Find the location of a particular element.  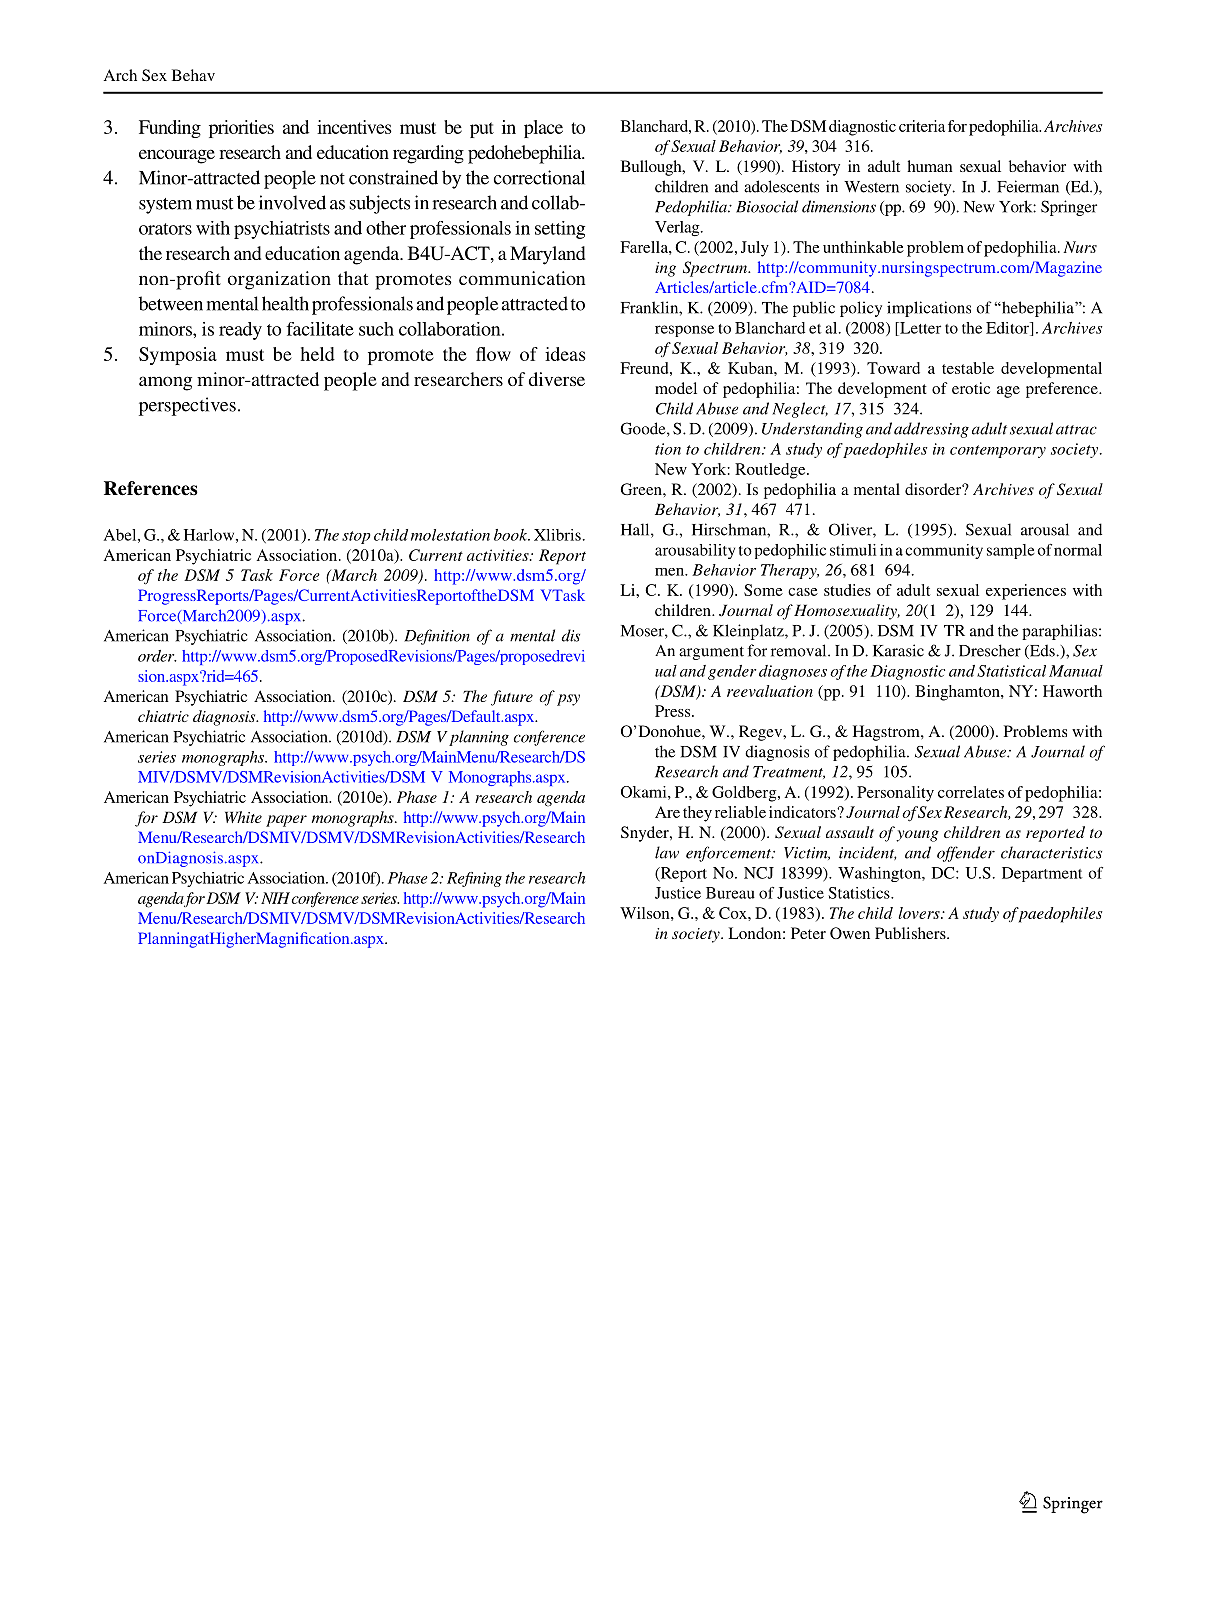

Cox is located at coordinates (734, 913).
